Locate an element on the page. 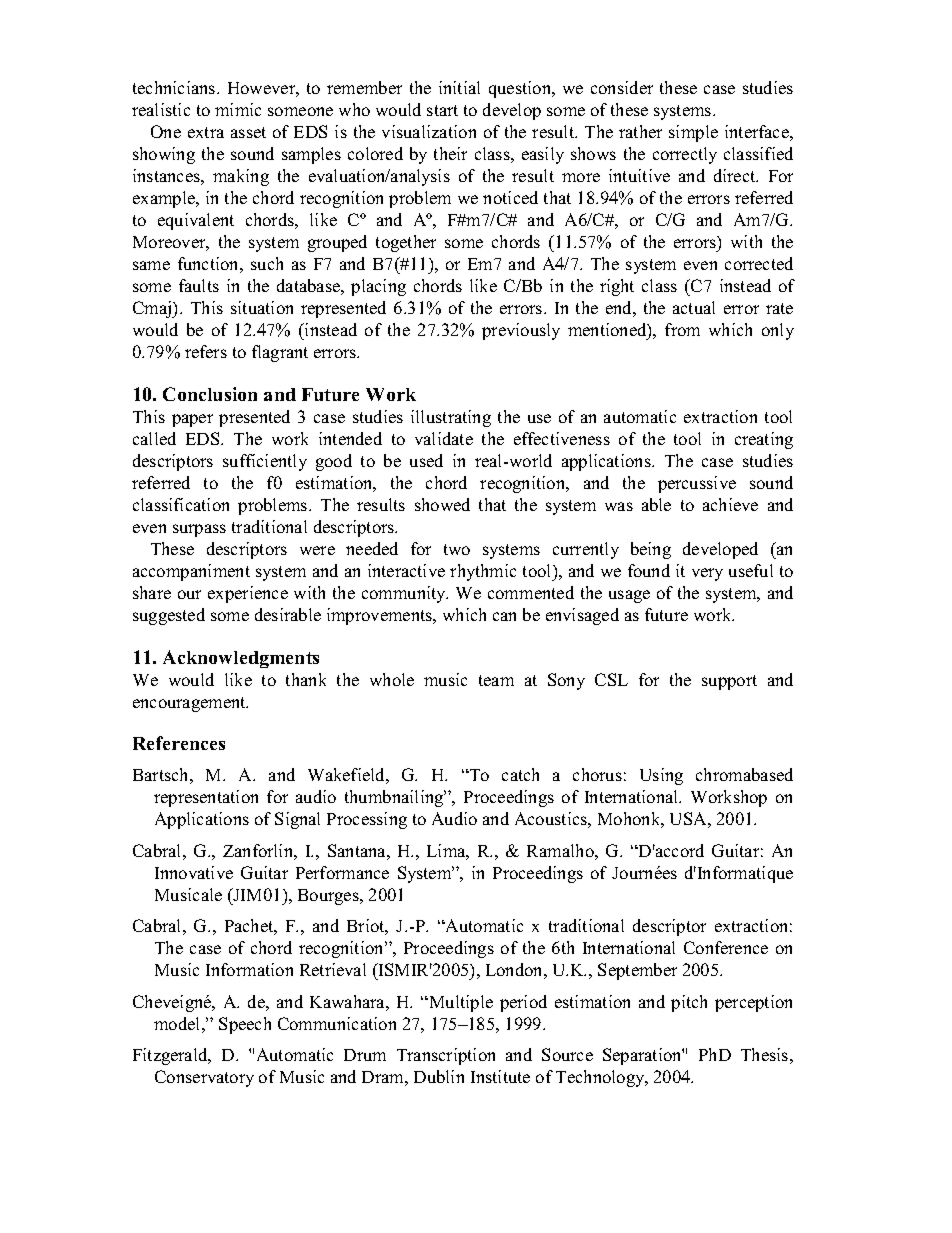 This document has width=952, height=1233. rhythmic is located at coordinates (483, 572).
